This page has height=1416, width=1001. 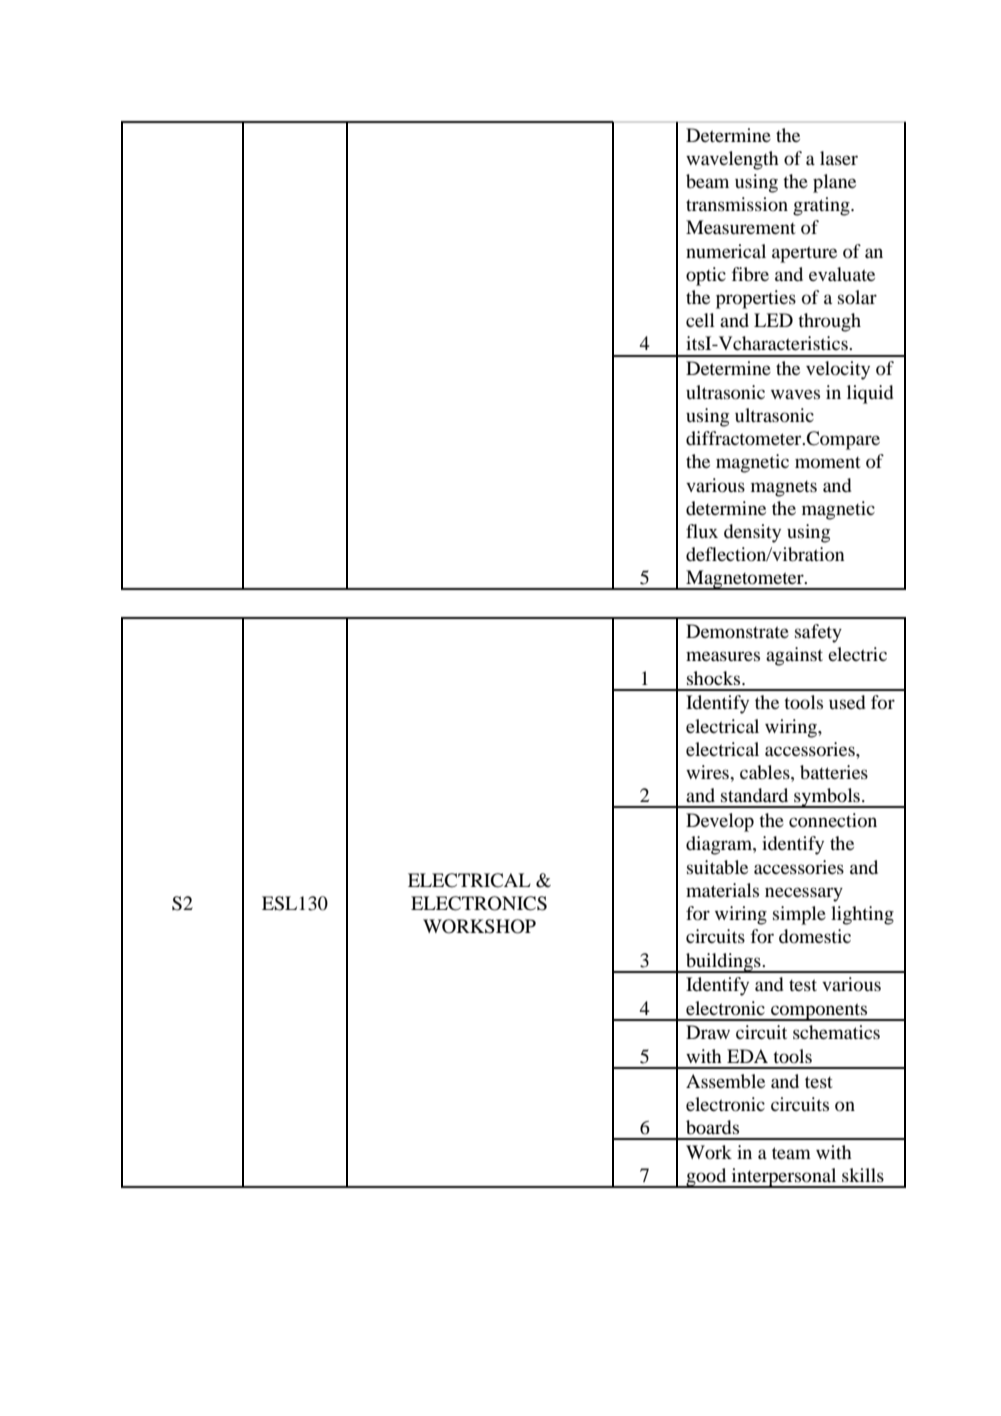 What do you see at coordinates (707, 181) in the page?
I see `beam` at bounding box center [707, 181].
